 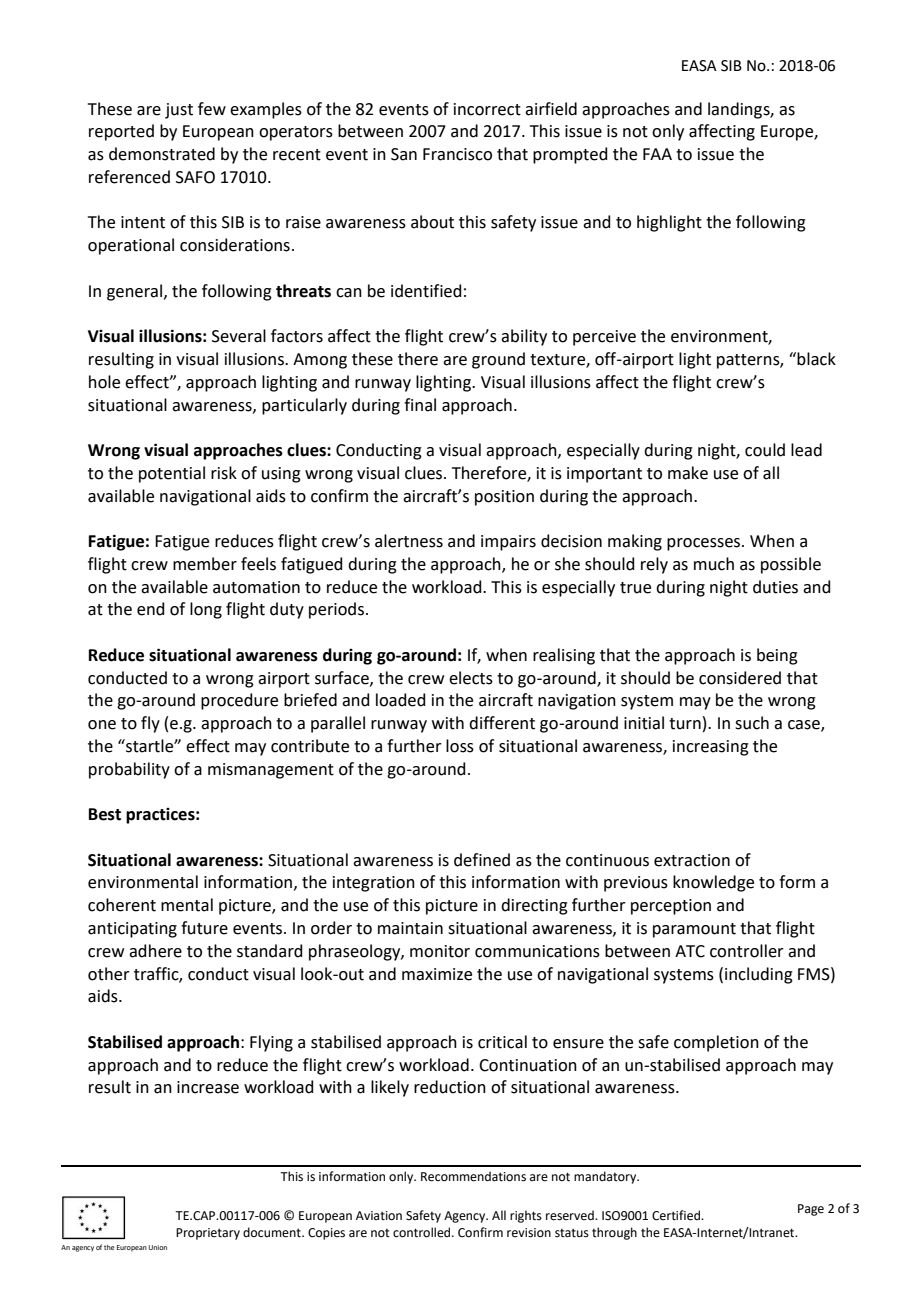 I want to click on considered, so click(x=740, y=678).
